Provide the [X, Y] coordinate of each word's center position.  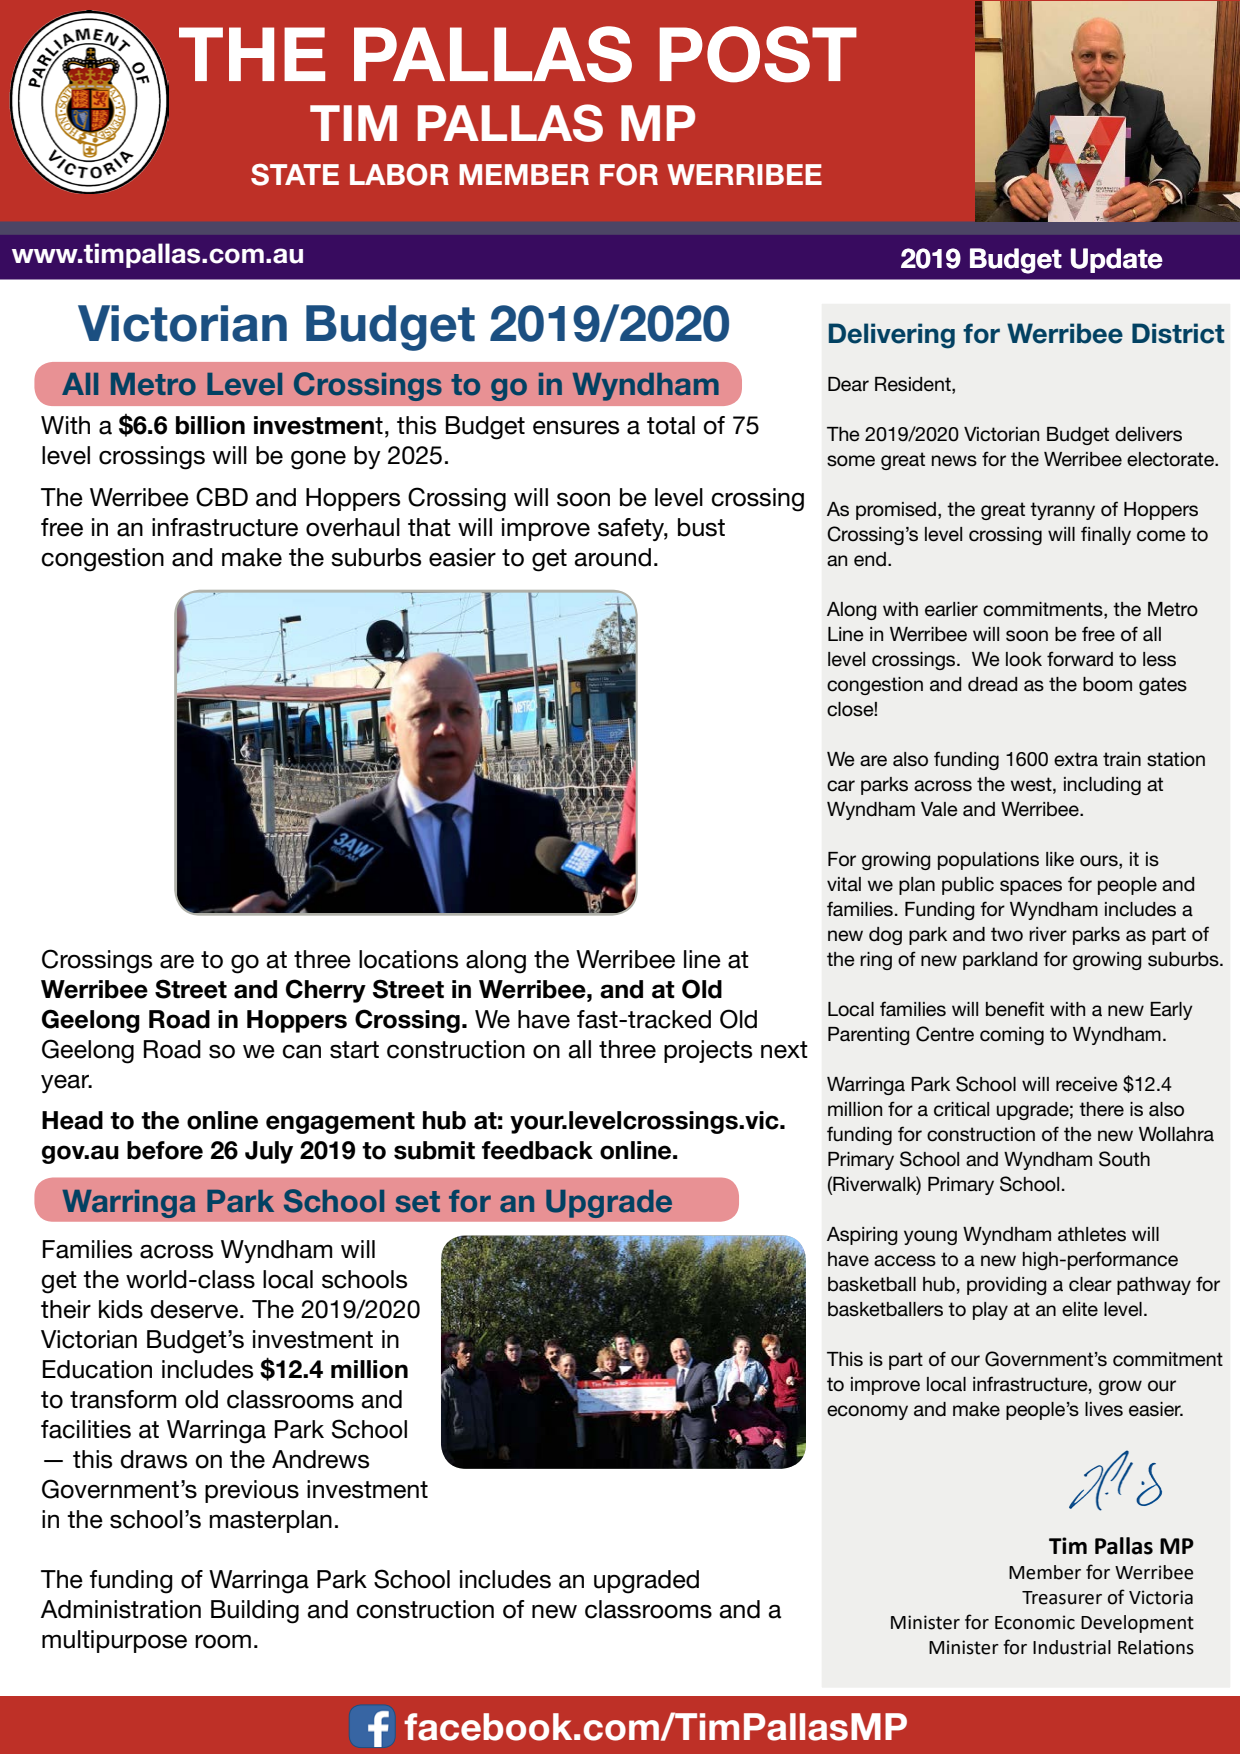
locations [408, 959]
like [1060, 859]
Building [255, 1612]
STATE [295, 175]
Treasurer [1062, 1598]
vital [844, 884]
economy [867, 1412]
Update [1117, 260]
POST [758, 54]
